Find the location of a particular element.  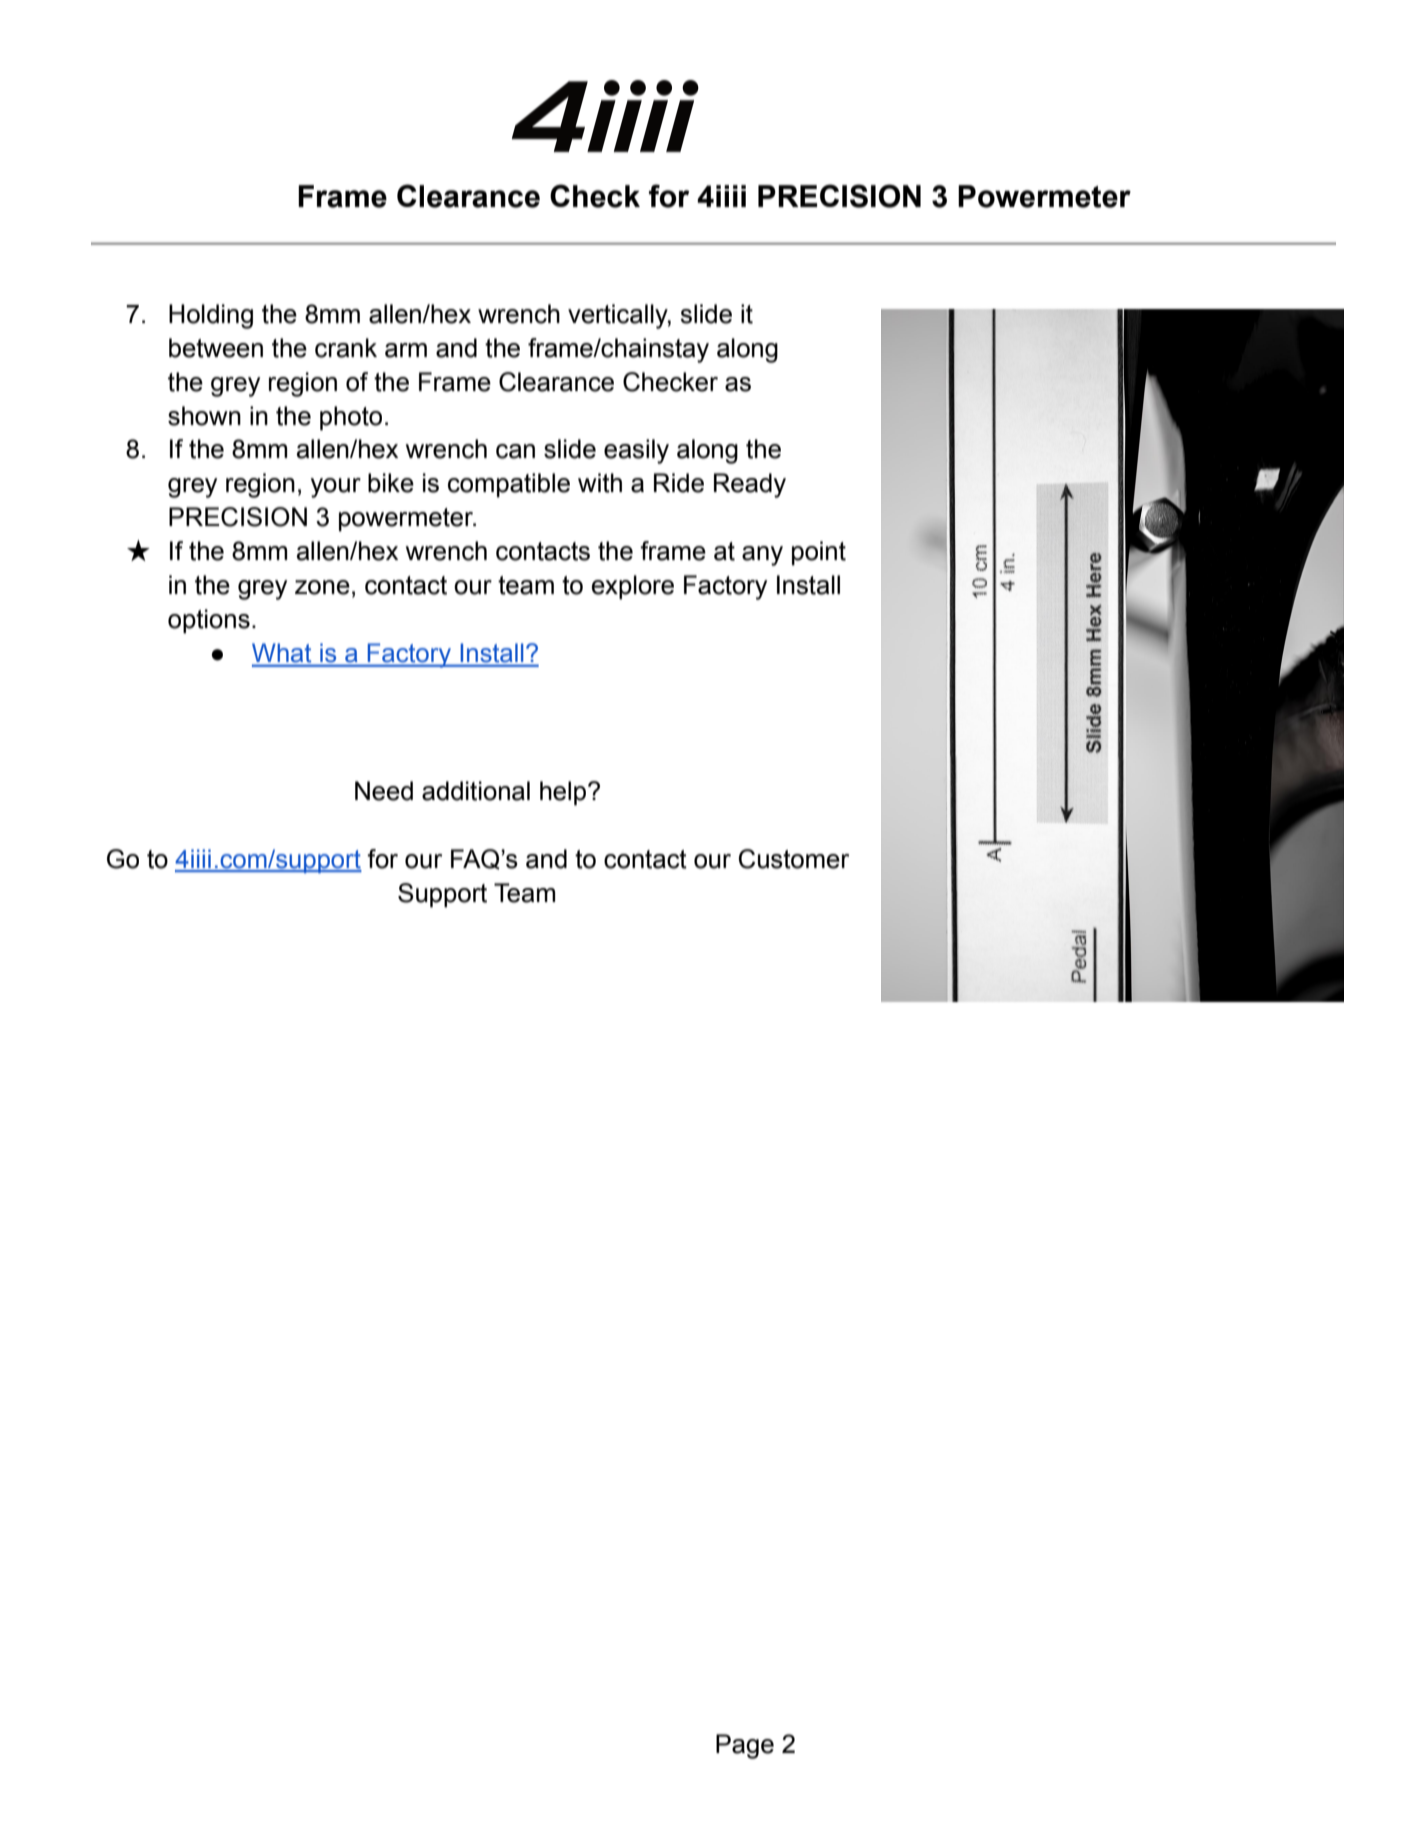

Need is located at coordinates (384, 791).
